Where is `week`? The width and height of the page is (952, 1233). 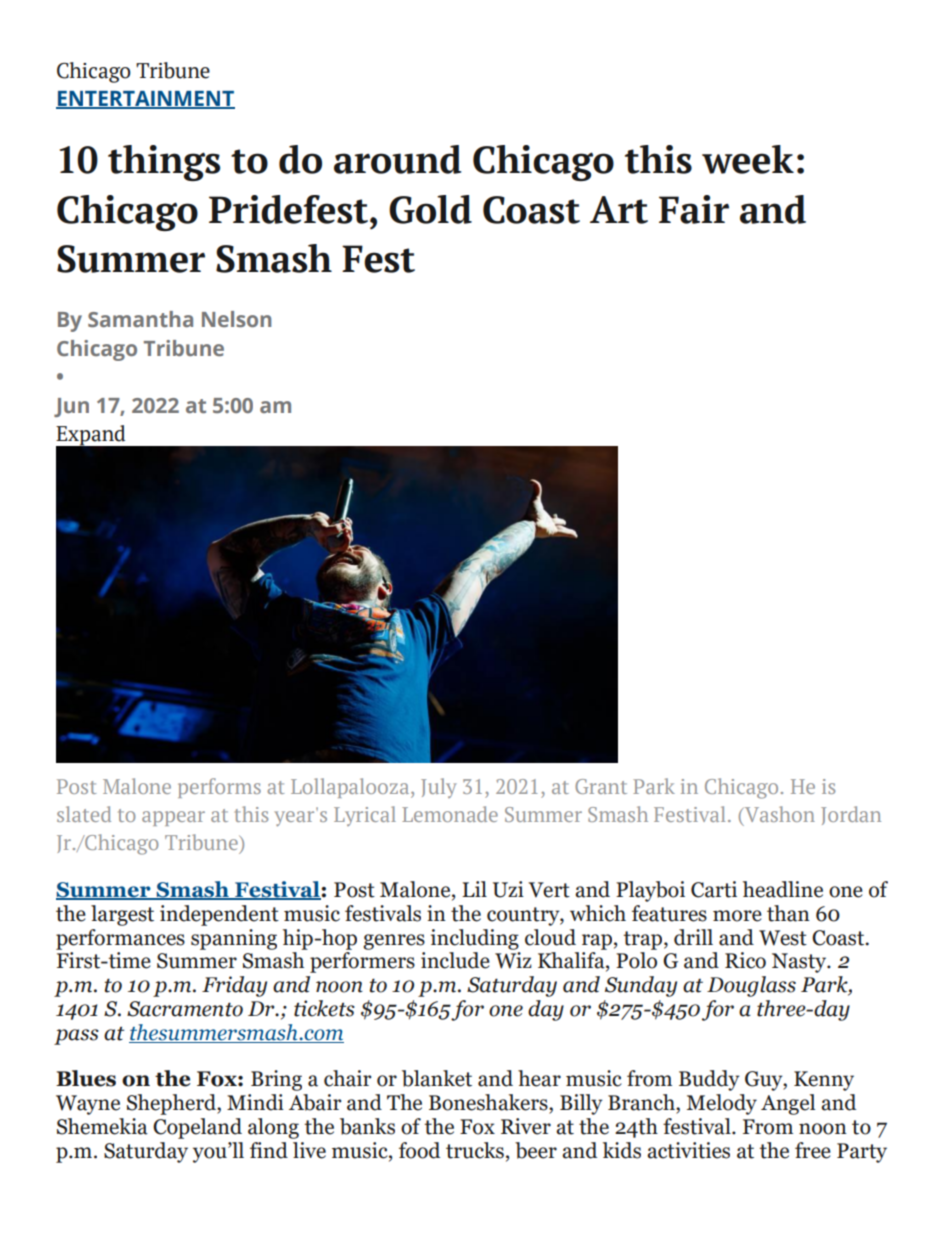
week is located at coordinates (748, 159).
